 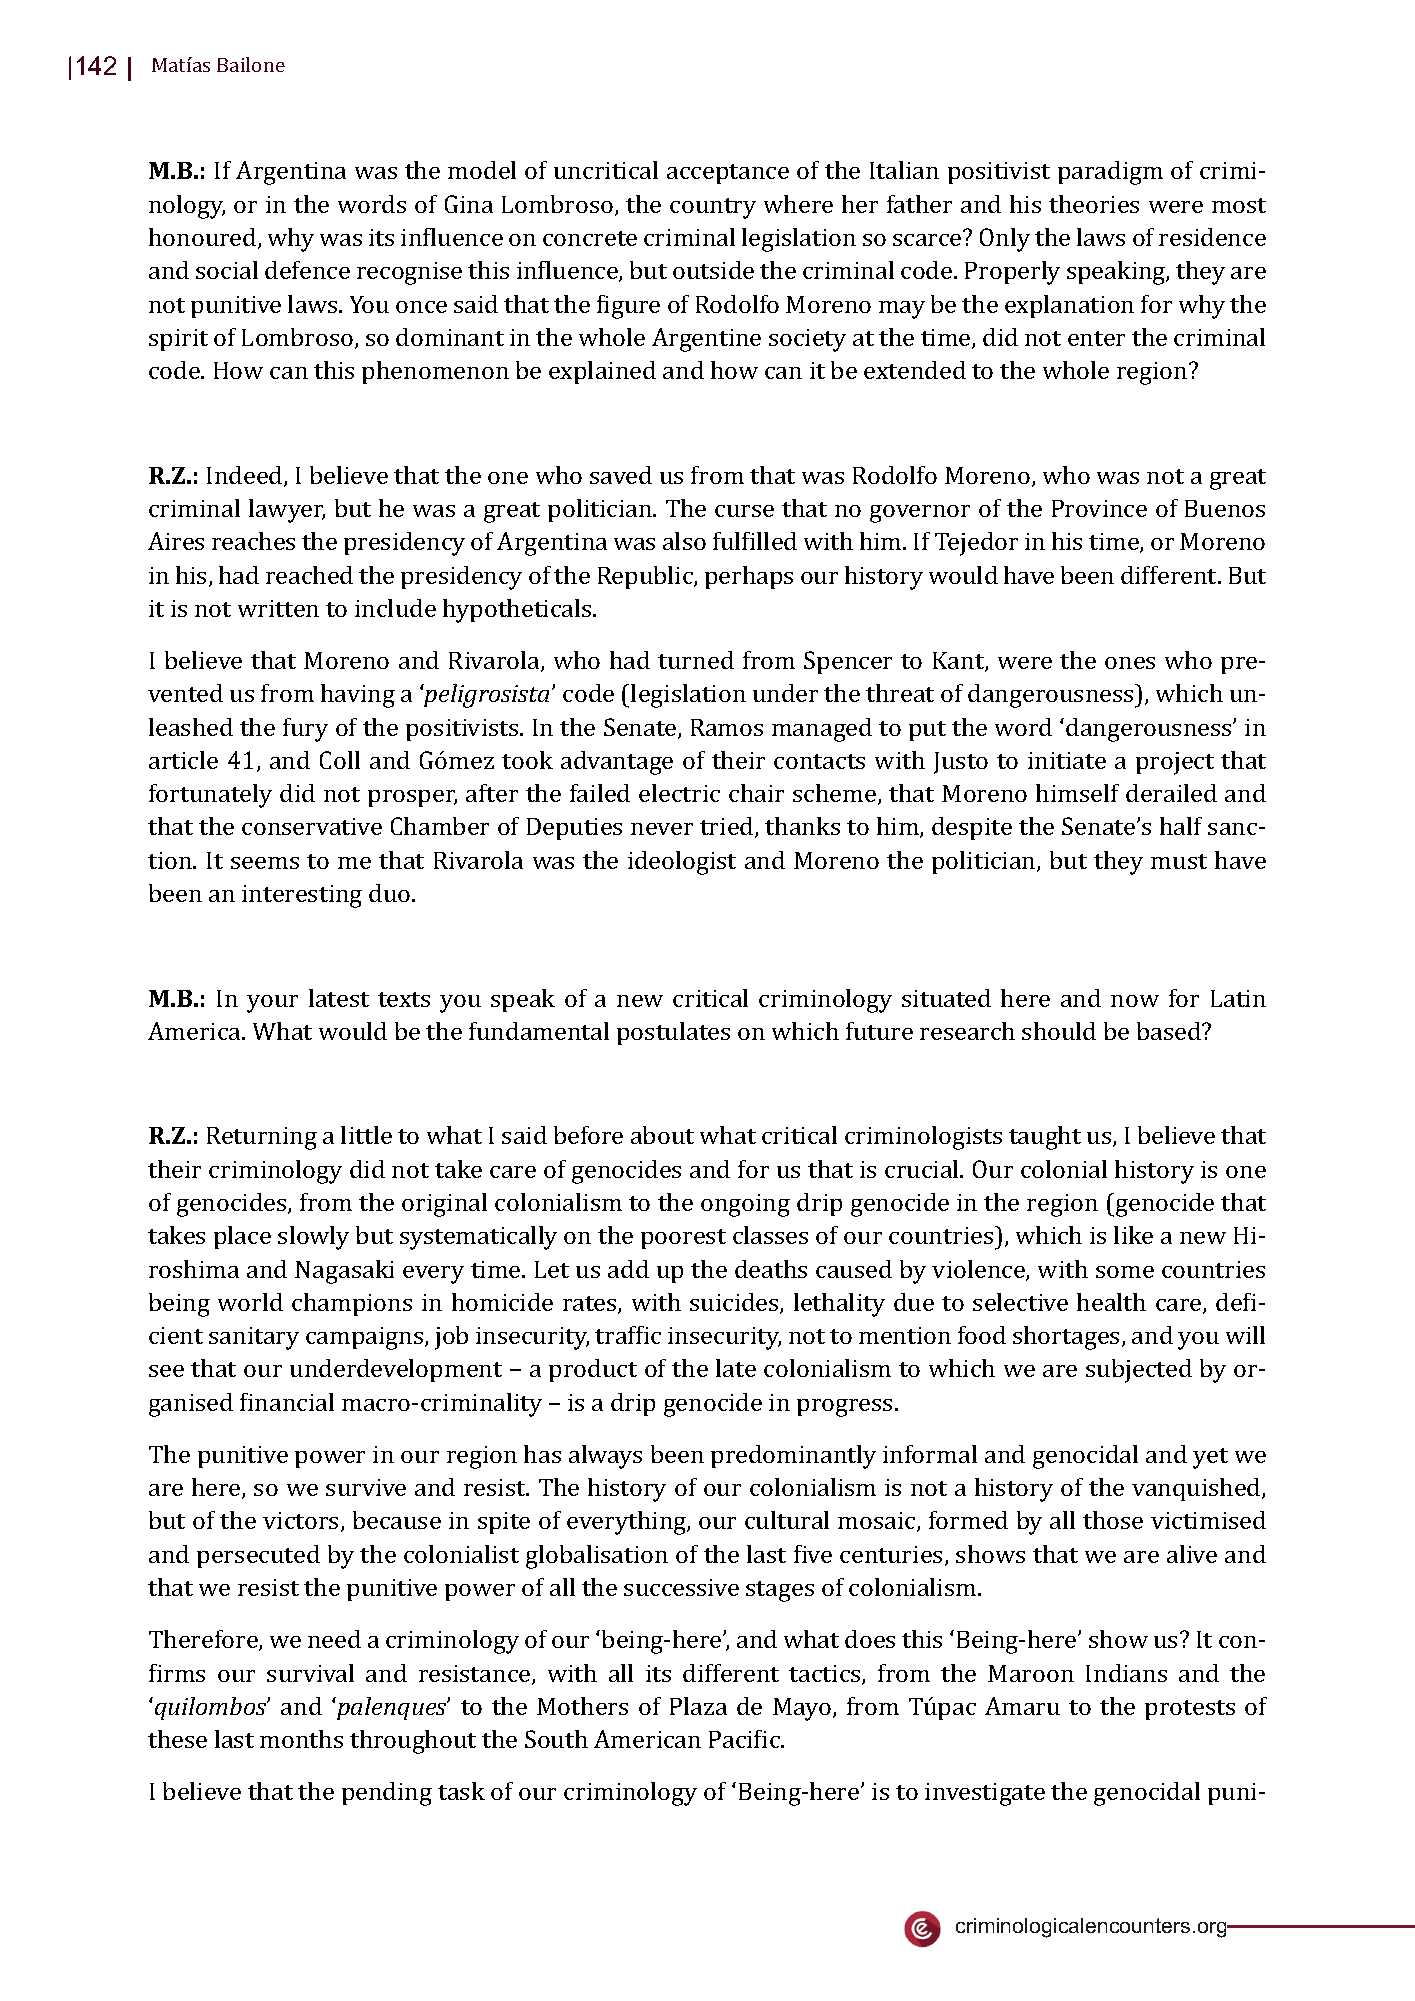 I want to click on country, so click(x=713, y=208).
